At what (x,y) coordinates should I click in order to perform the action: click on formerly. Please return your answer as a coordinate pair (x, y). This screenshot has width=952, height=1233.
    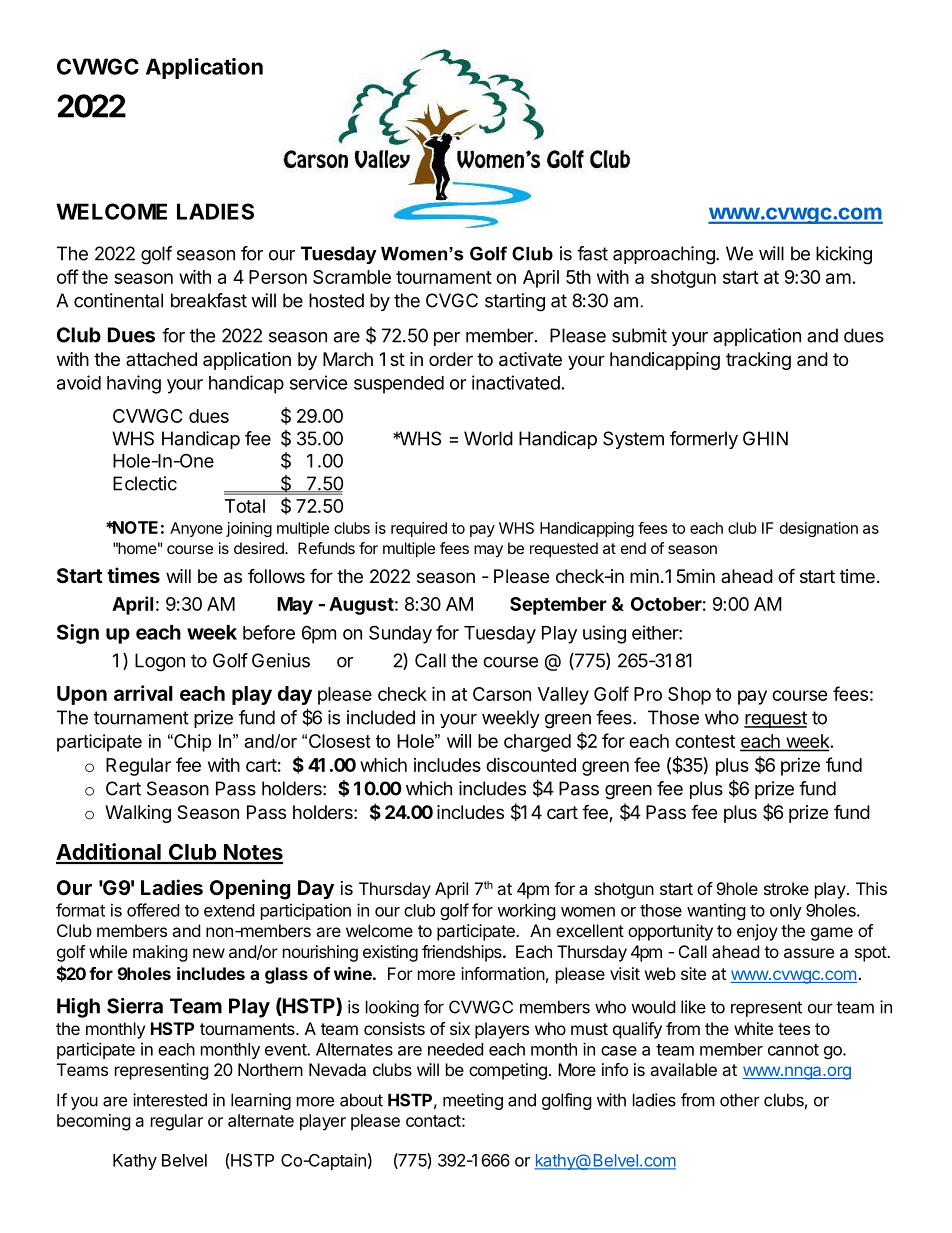
    Looking at the image, I should click on (704, 440).
